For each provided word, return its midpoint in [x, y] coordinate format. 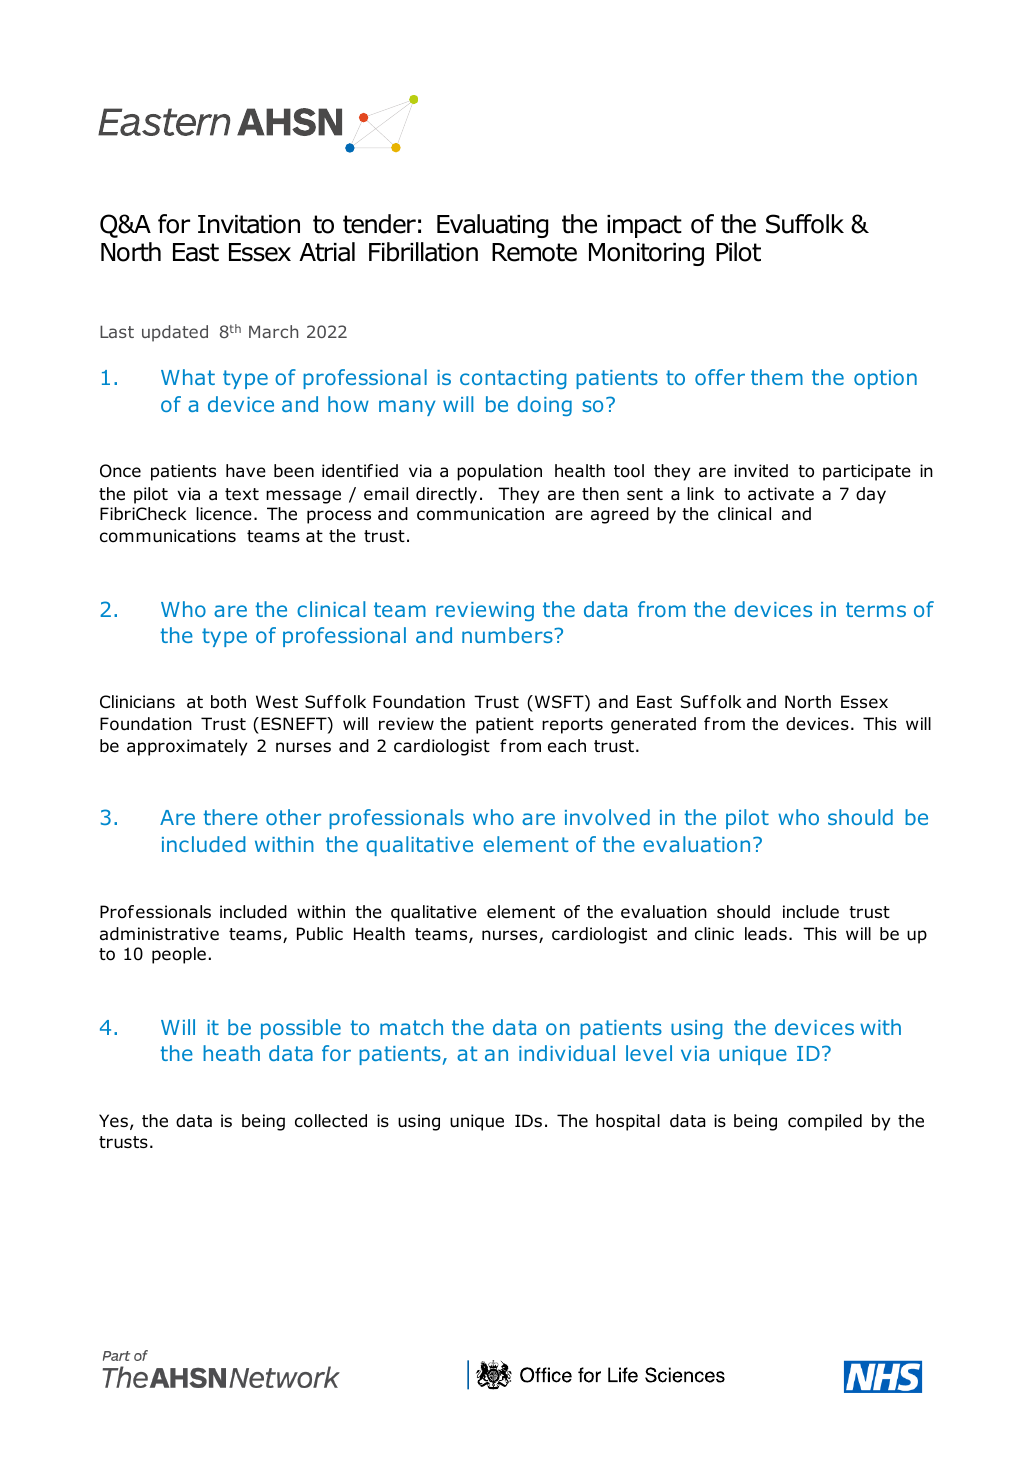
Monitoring [646, 254]
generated [653, 725]
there [230, 817]
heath [231, 1053]
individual [567, 1053]
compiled [825, 1122]
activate [781, 494]
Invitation [249, 224]
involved [607, 817]
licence [224, 514]
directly [446, 495]
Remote [534, 252]
